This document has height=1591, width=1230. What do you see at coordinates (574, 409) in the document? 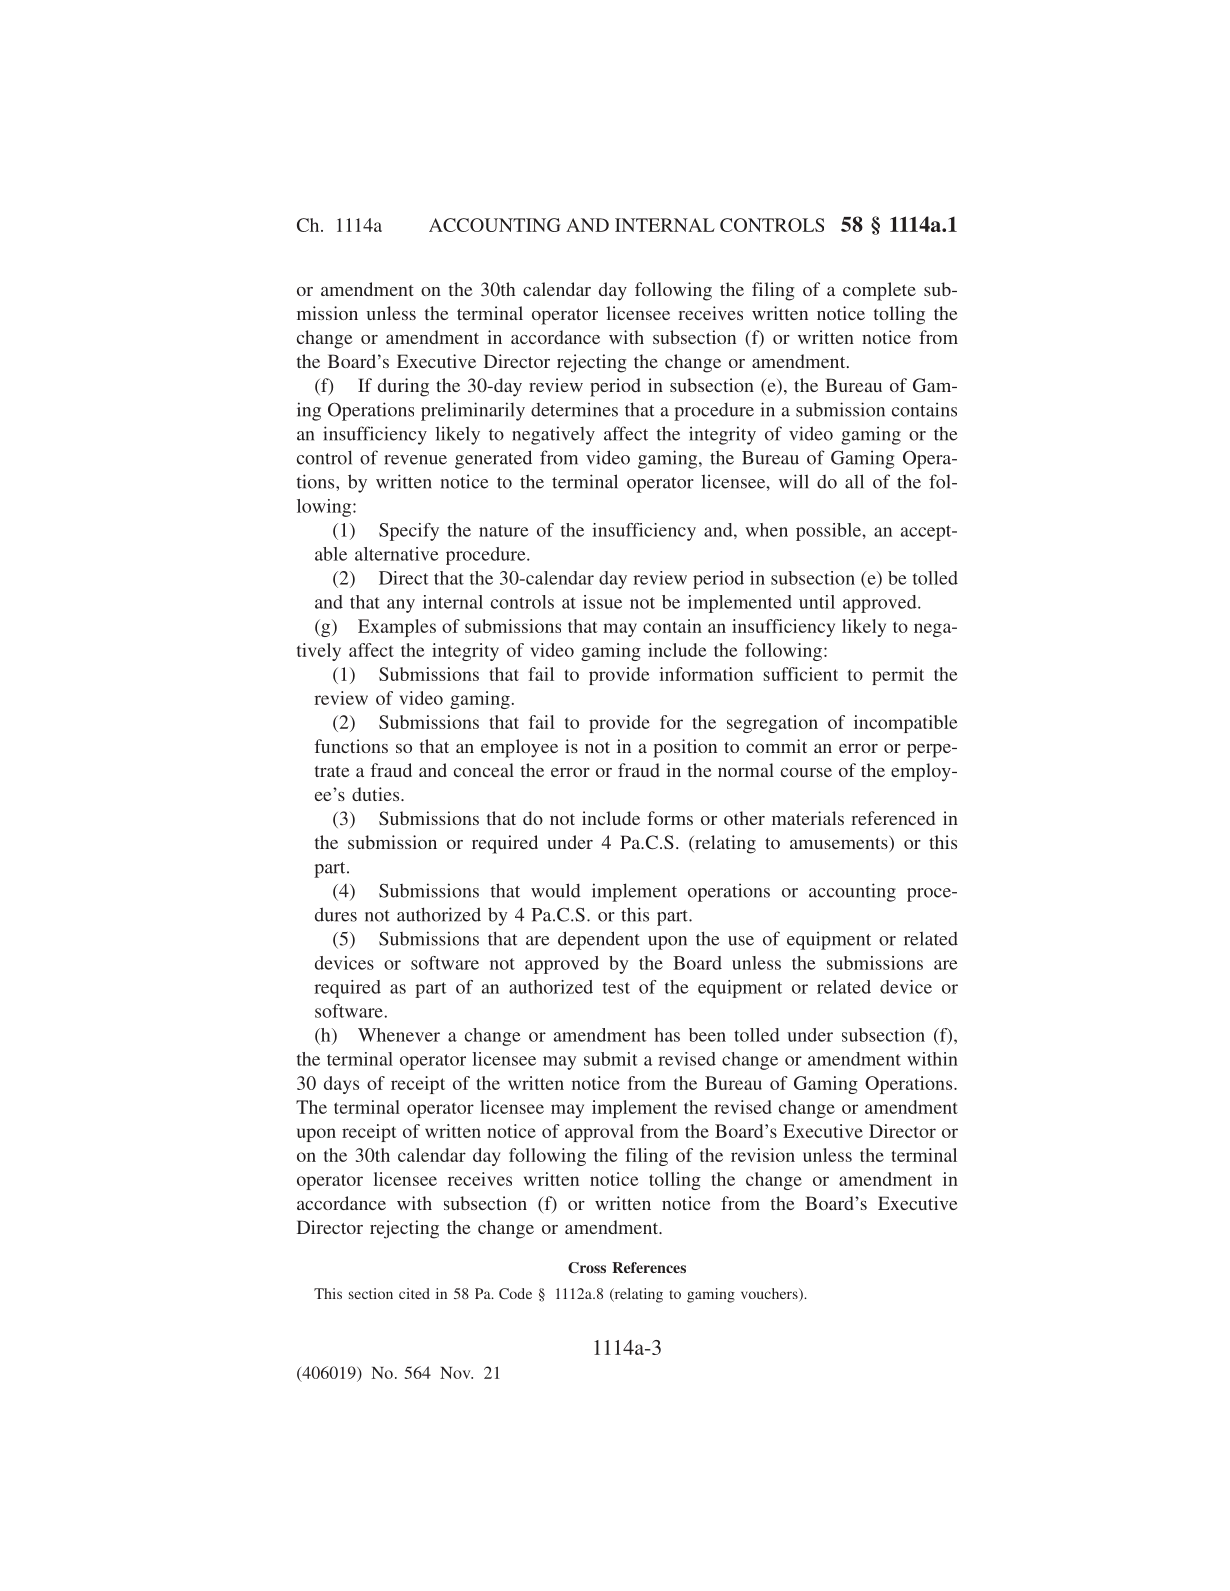
I see `determines` at bounding box center [574, 409].
